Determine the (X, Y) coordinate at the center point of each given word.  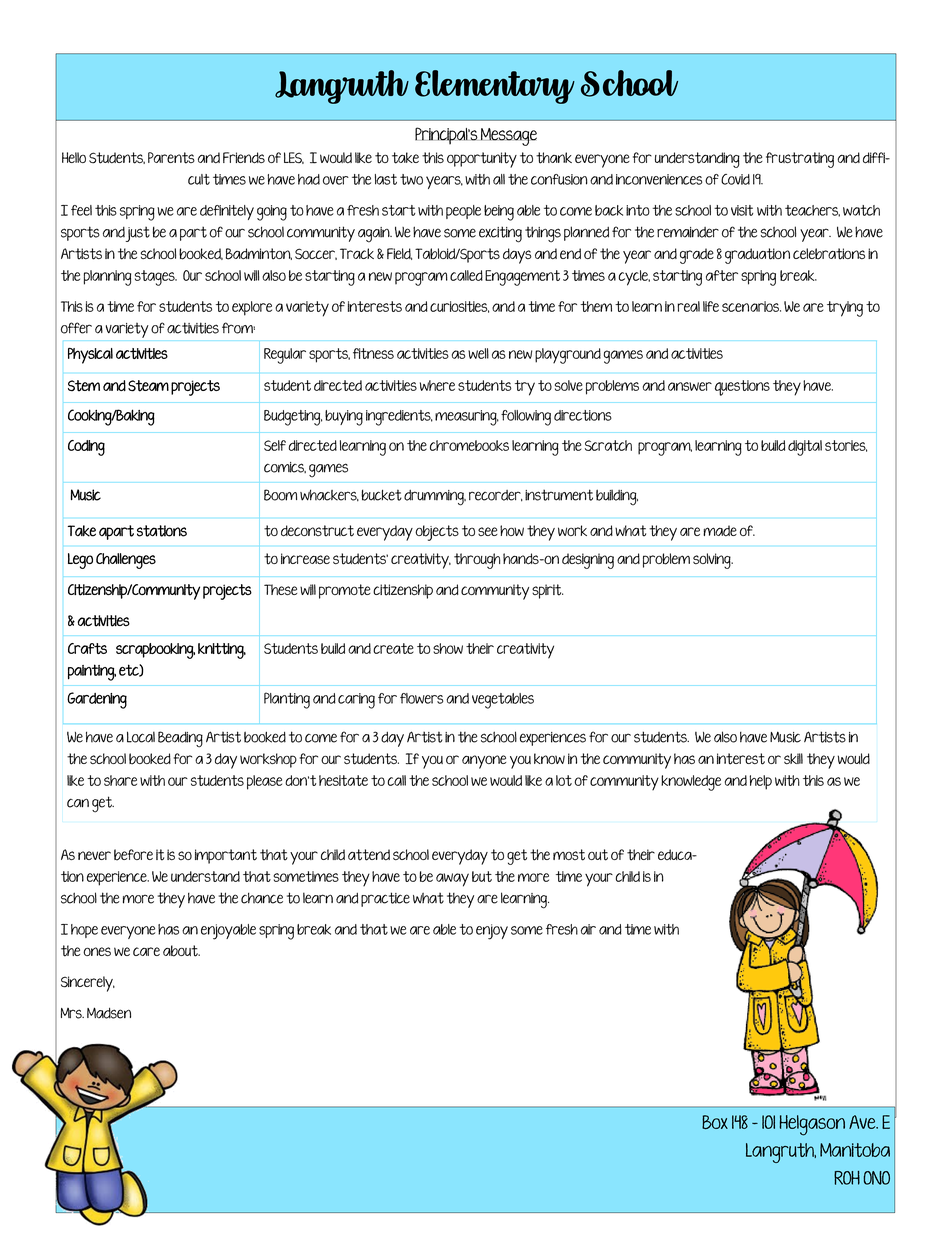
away (452, 880)
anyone (484, 762)
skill (793, 758)
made (720, 531)
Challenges (126, 561)
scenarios (751, 306)
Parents (171, 158)
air (588, 929)
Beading (180, 739)
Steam (148, 386)
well (478, 353)
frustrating (800, 160)
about (181, 951)
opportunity (482, 160)
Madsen (109, 1013)
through (477, 561)
